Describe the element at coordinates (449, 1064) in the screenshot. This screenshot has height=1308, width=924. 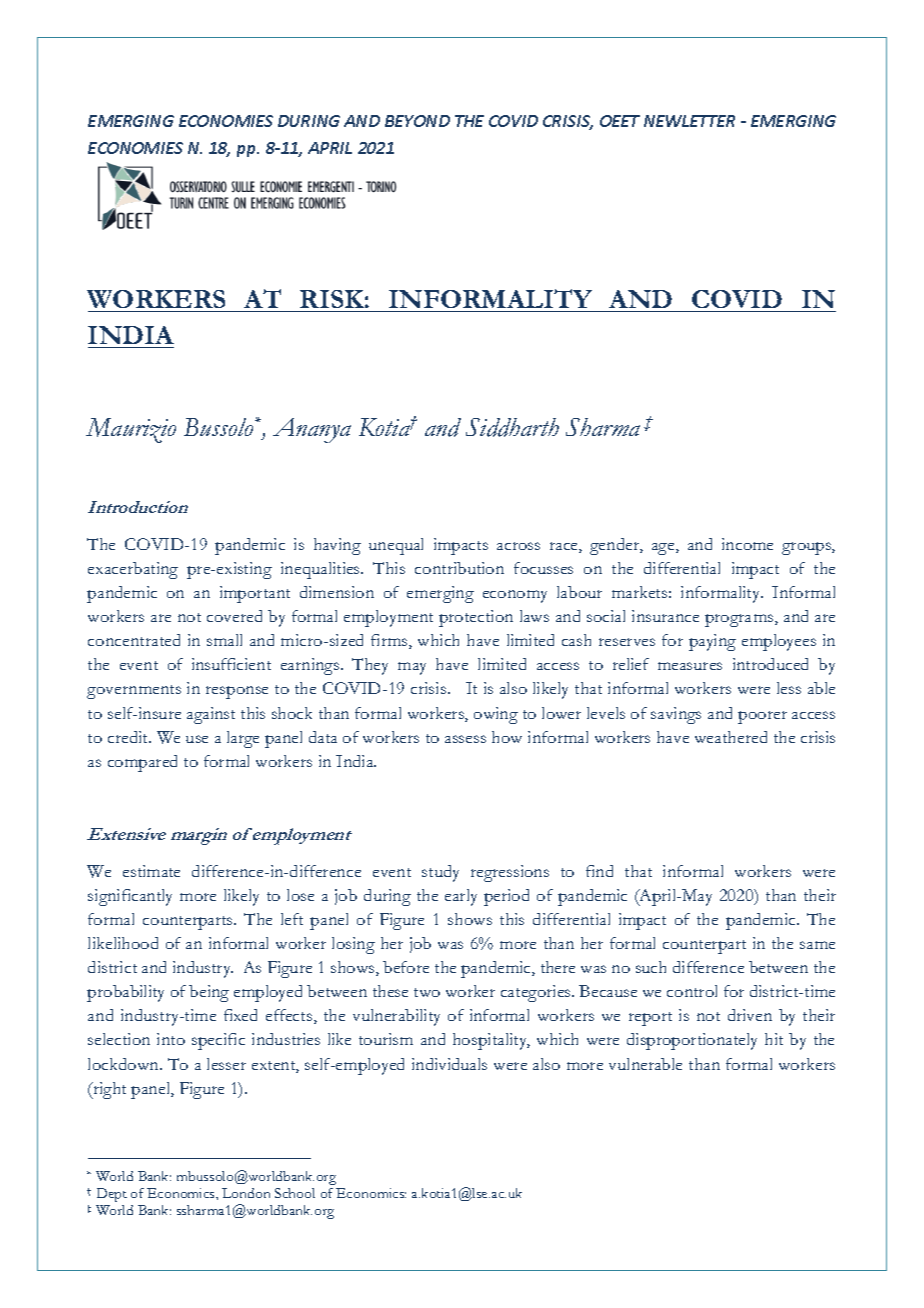
I see `individuals` at that location.
